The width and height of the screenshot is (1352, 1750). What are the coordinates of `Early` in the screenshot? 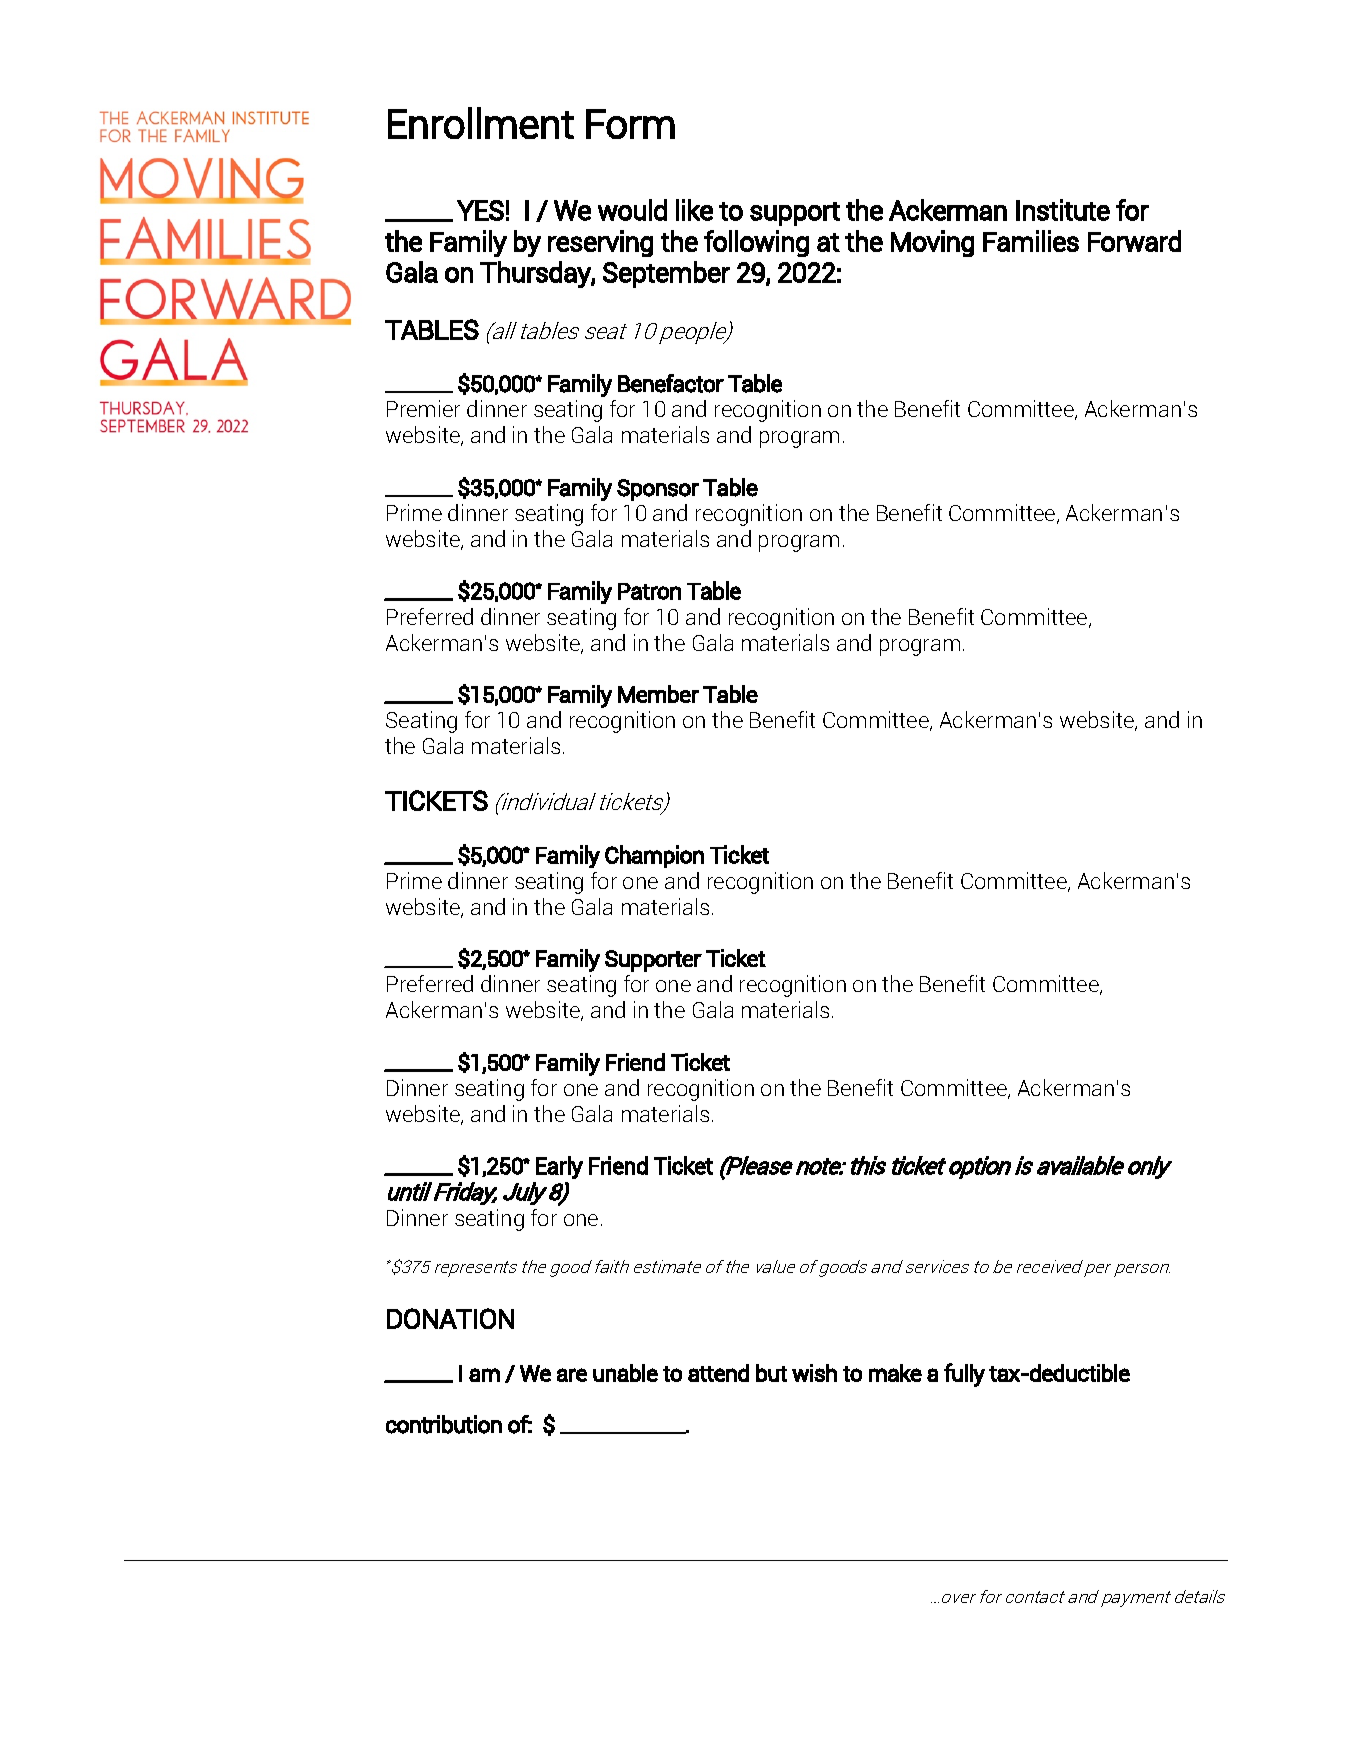 It's located at (559, 1167).
